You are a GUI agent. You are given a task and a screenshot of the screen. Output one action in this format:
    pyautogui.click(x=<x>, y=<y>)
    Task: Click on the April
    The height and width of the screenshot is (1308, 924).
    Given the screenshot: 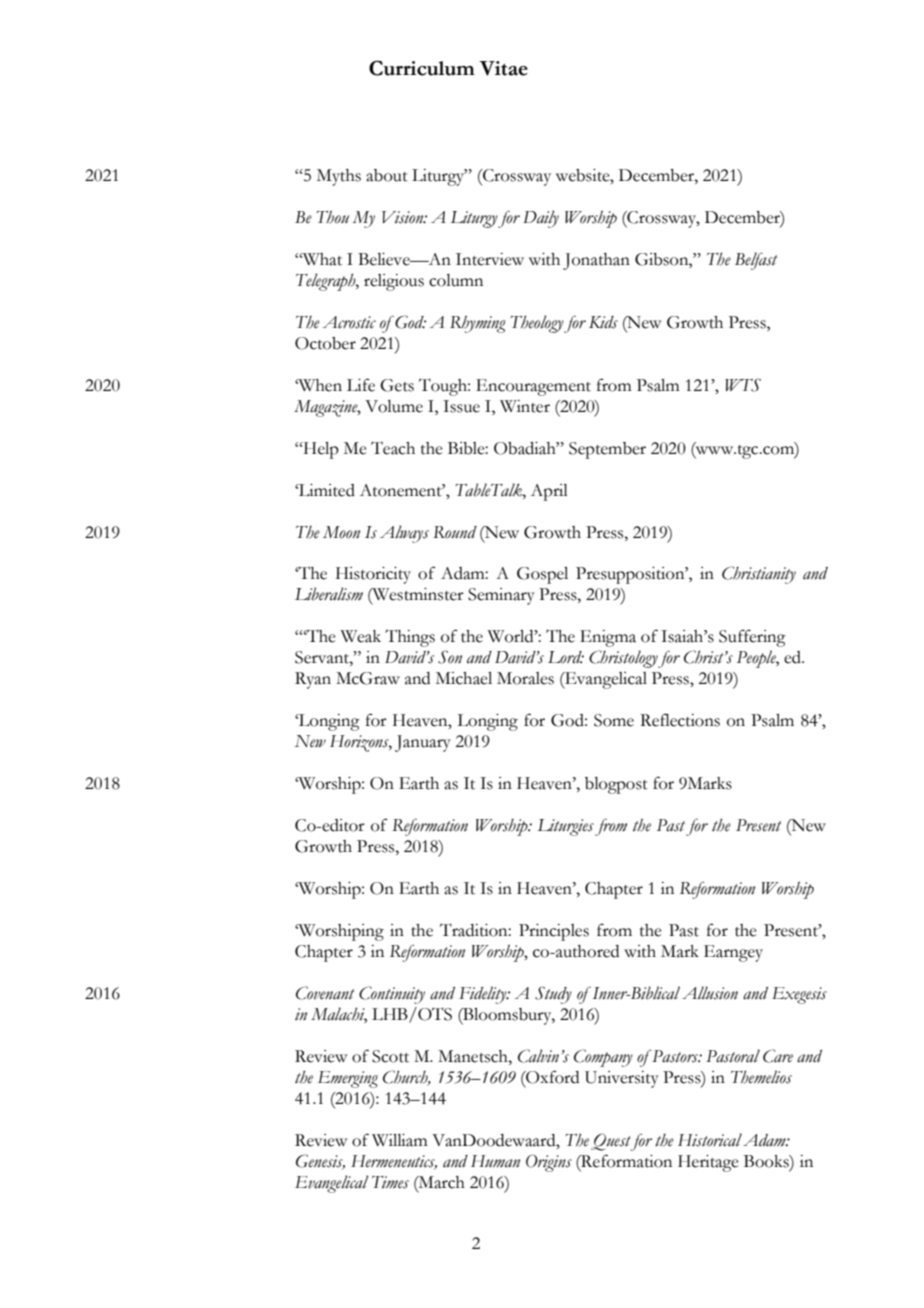 What is the action you would take?
    pyautogui.click(x=549, y=492)
